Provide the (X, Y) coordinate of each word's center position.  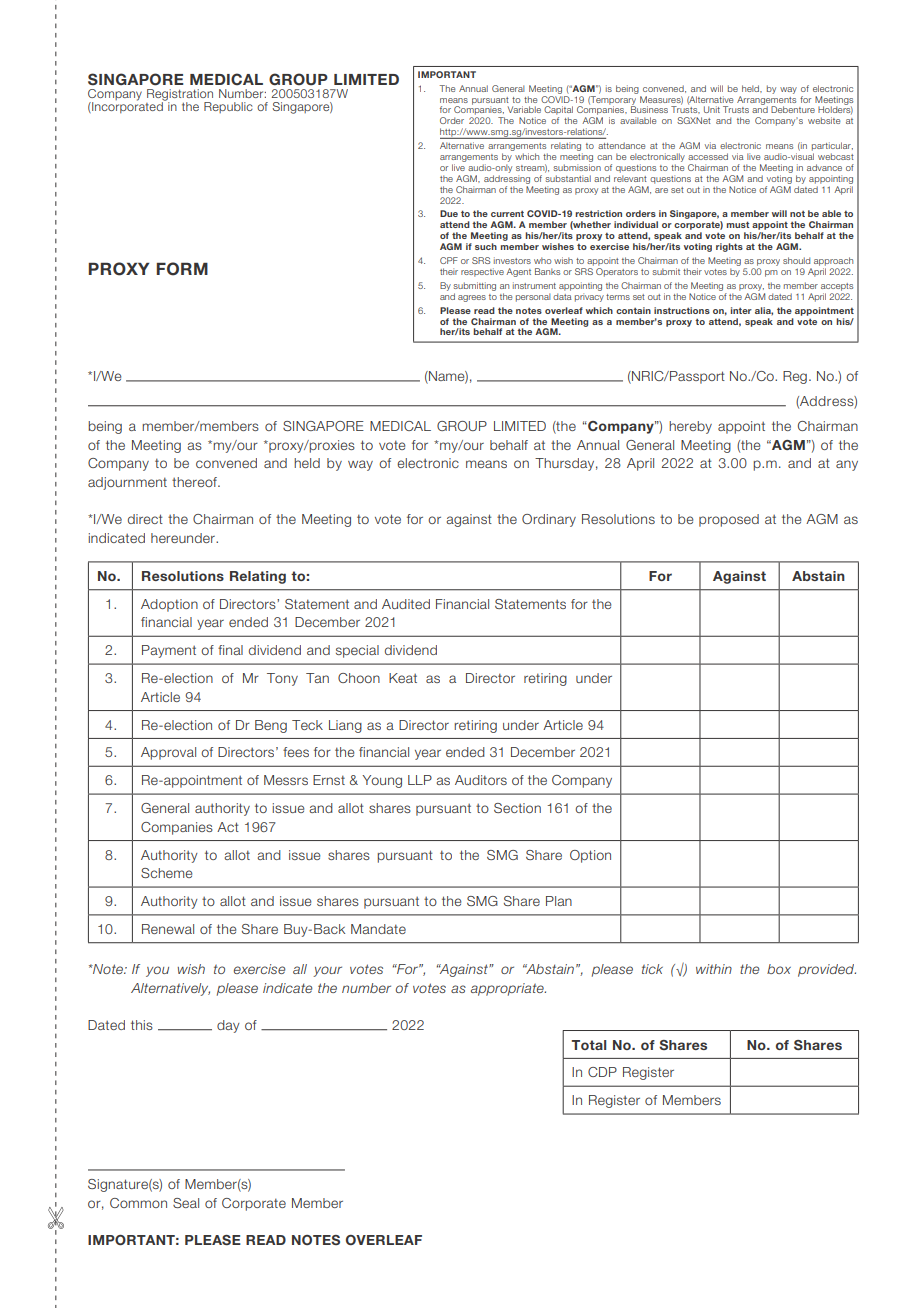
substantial (568, 178)
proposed (729, 520)
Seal (186, 1203)
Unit (712, 109)
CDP (602, 1072)
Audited (406, 604)
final (230, 650)
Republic (228, 107)
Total (588, 1045)
